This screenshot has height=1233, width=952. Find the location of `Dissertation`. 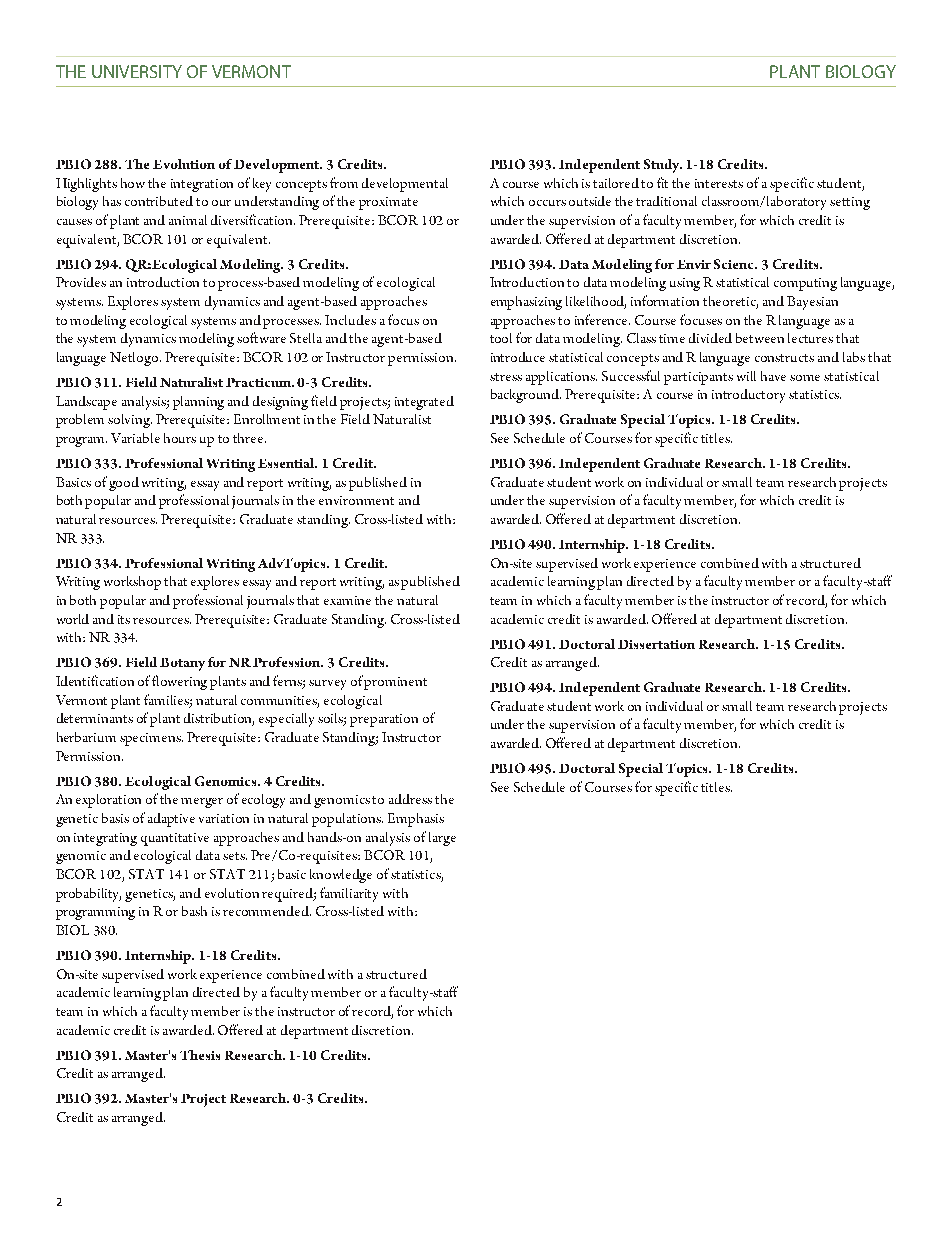

Dissertation is located at coordinates (656, 644).
